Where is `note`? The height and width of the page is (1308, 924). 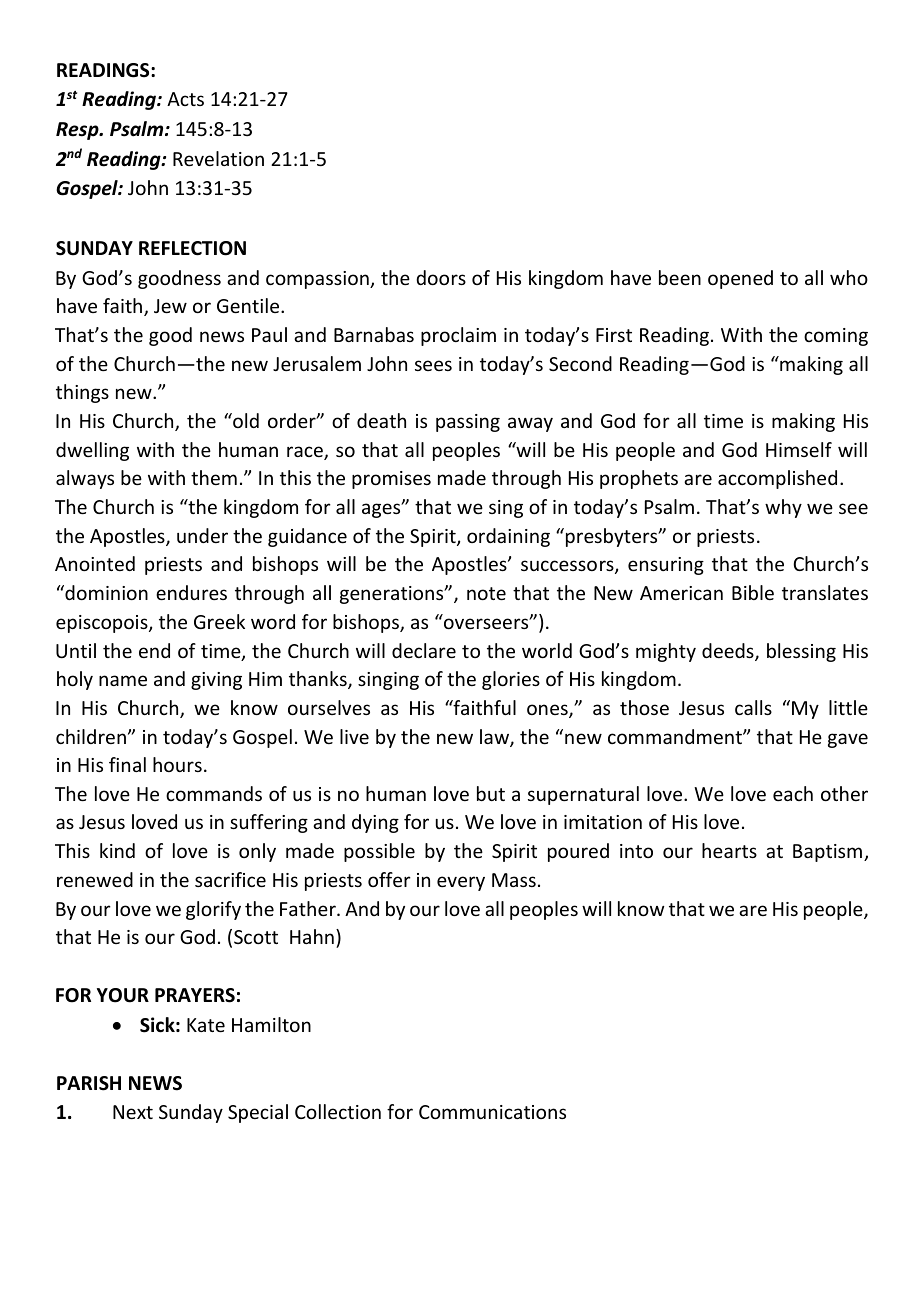 note is located at coordinates (486, 593).
